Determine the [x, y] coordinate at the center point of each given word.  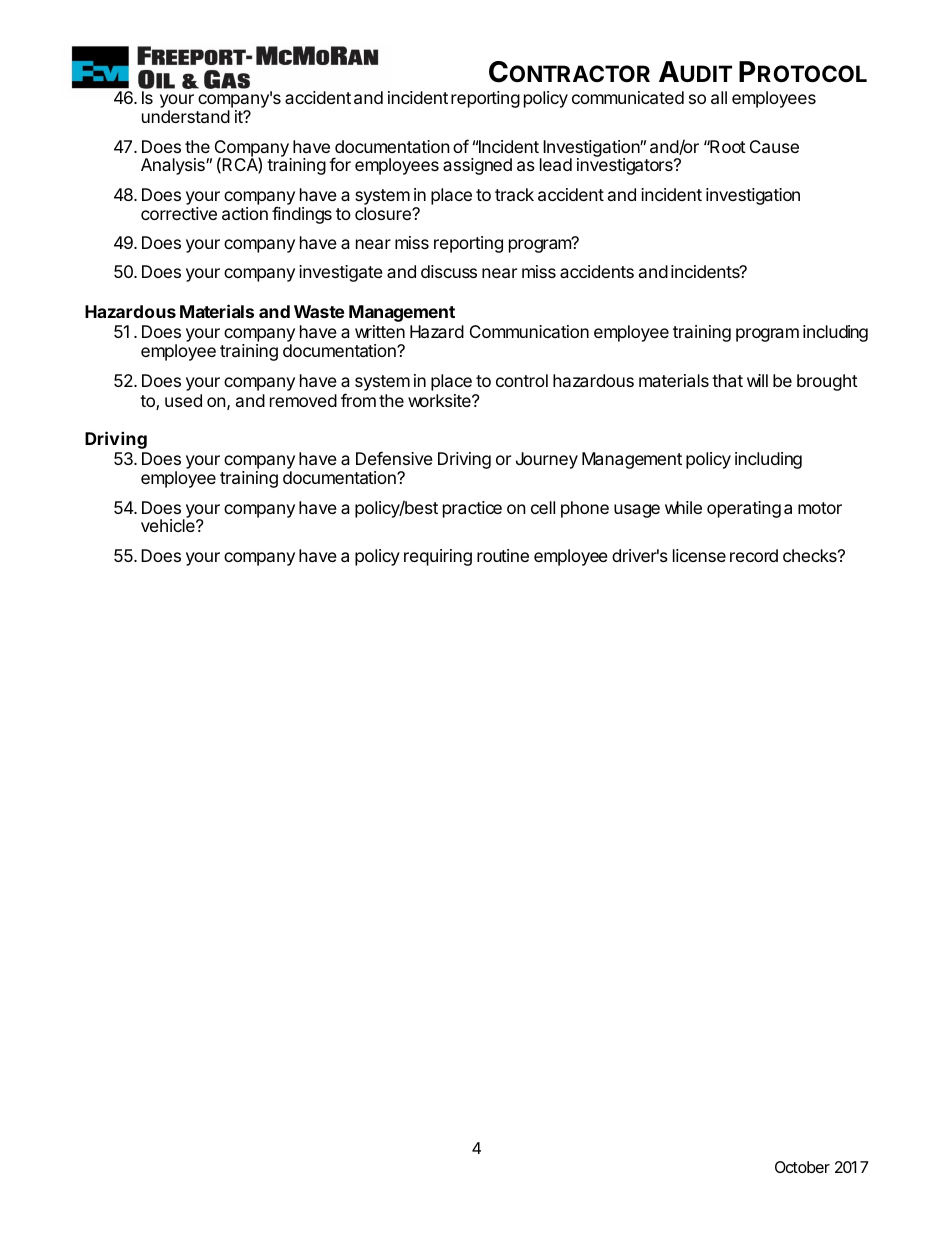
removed [303, 400]
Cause [774, 146]
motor [820, 508]
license [699, 555]
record [754, 555]
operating [744, 509]
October [802, 1167]
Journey [547, 460]
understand [186, 116]
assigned [477, 166]
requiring [438, 557]
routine [503, 555]
